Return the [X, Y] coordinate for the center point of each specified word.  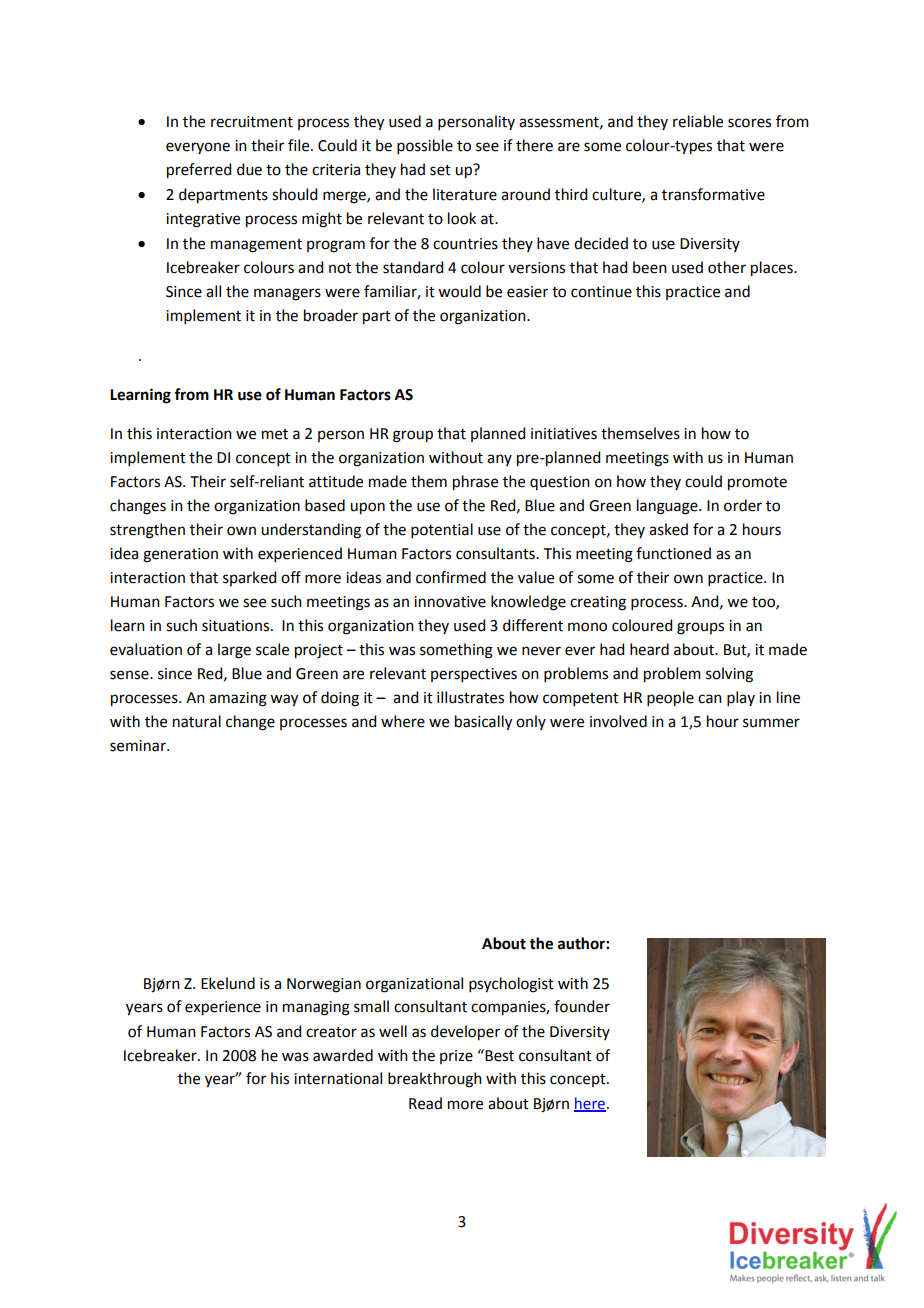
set [440, 170]
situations [237, 626]
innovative [450, 602]
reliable [698, 121]
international [338, 1078]
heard [649, 649]
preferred [199, 171]
